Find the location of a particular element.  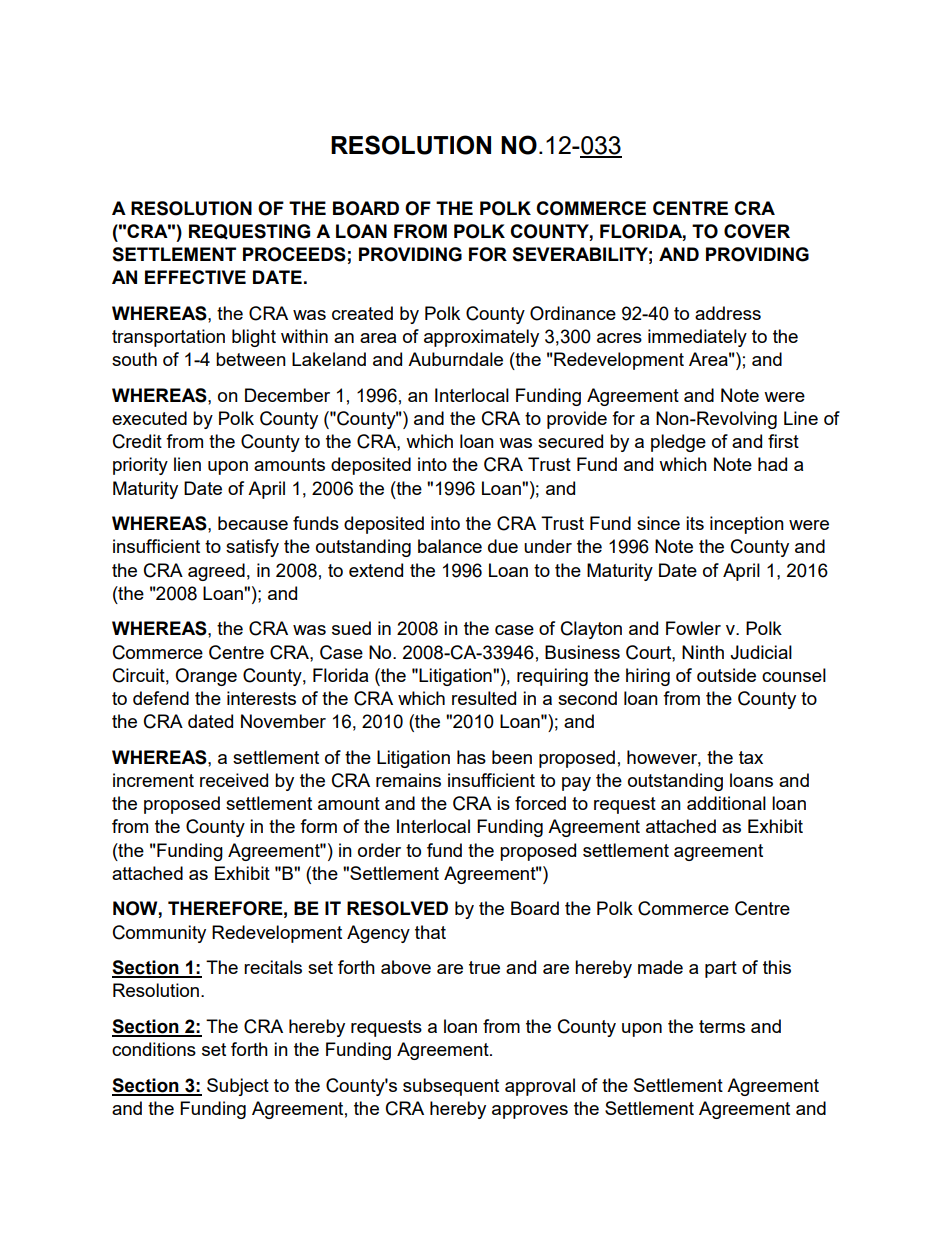

interests is located at coordinates (261, 698).
